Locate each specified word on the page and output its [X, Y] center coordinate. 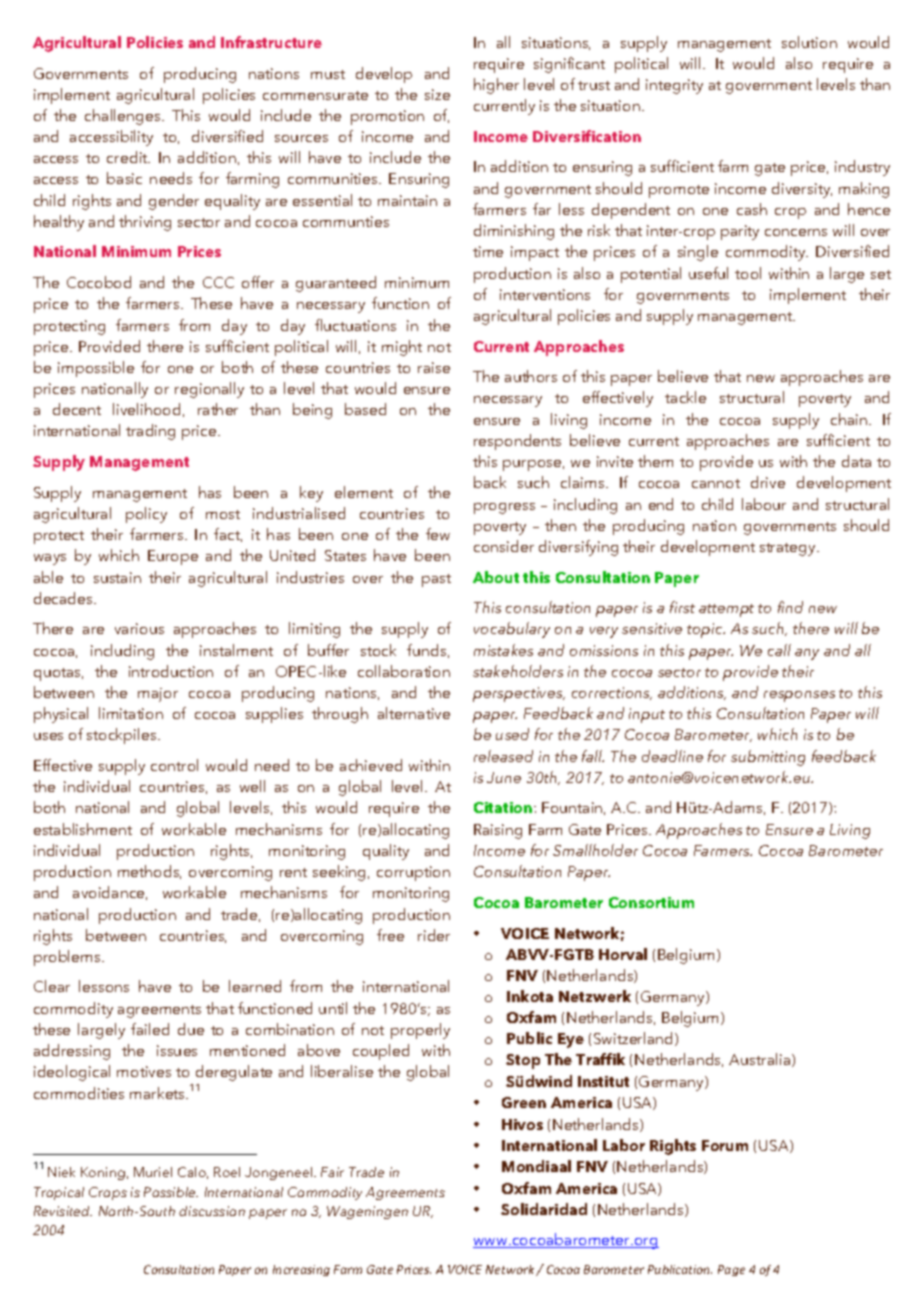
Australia [761, 1060]
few [438, 534]
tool [748, 273]
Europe [173, 557]
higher [496, 86]
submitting [768, 758]
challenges [124, 117]
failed [150, 1029]
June [504, 777]
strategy [789, 549]
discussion [212, 1211]
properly [420, 1031]
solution [809, 42]
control [174, 765]
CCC [218, 282]
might [402, 348]
